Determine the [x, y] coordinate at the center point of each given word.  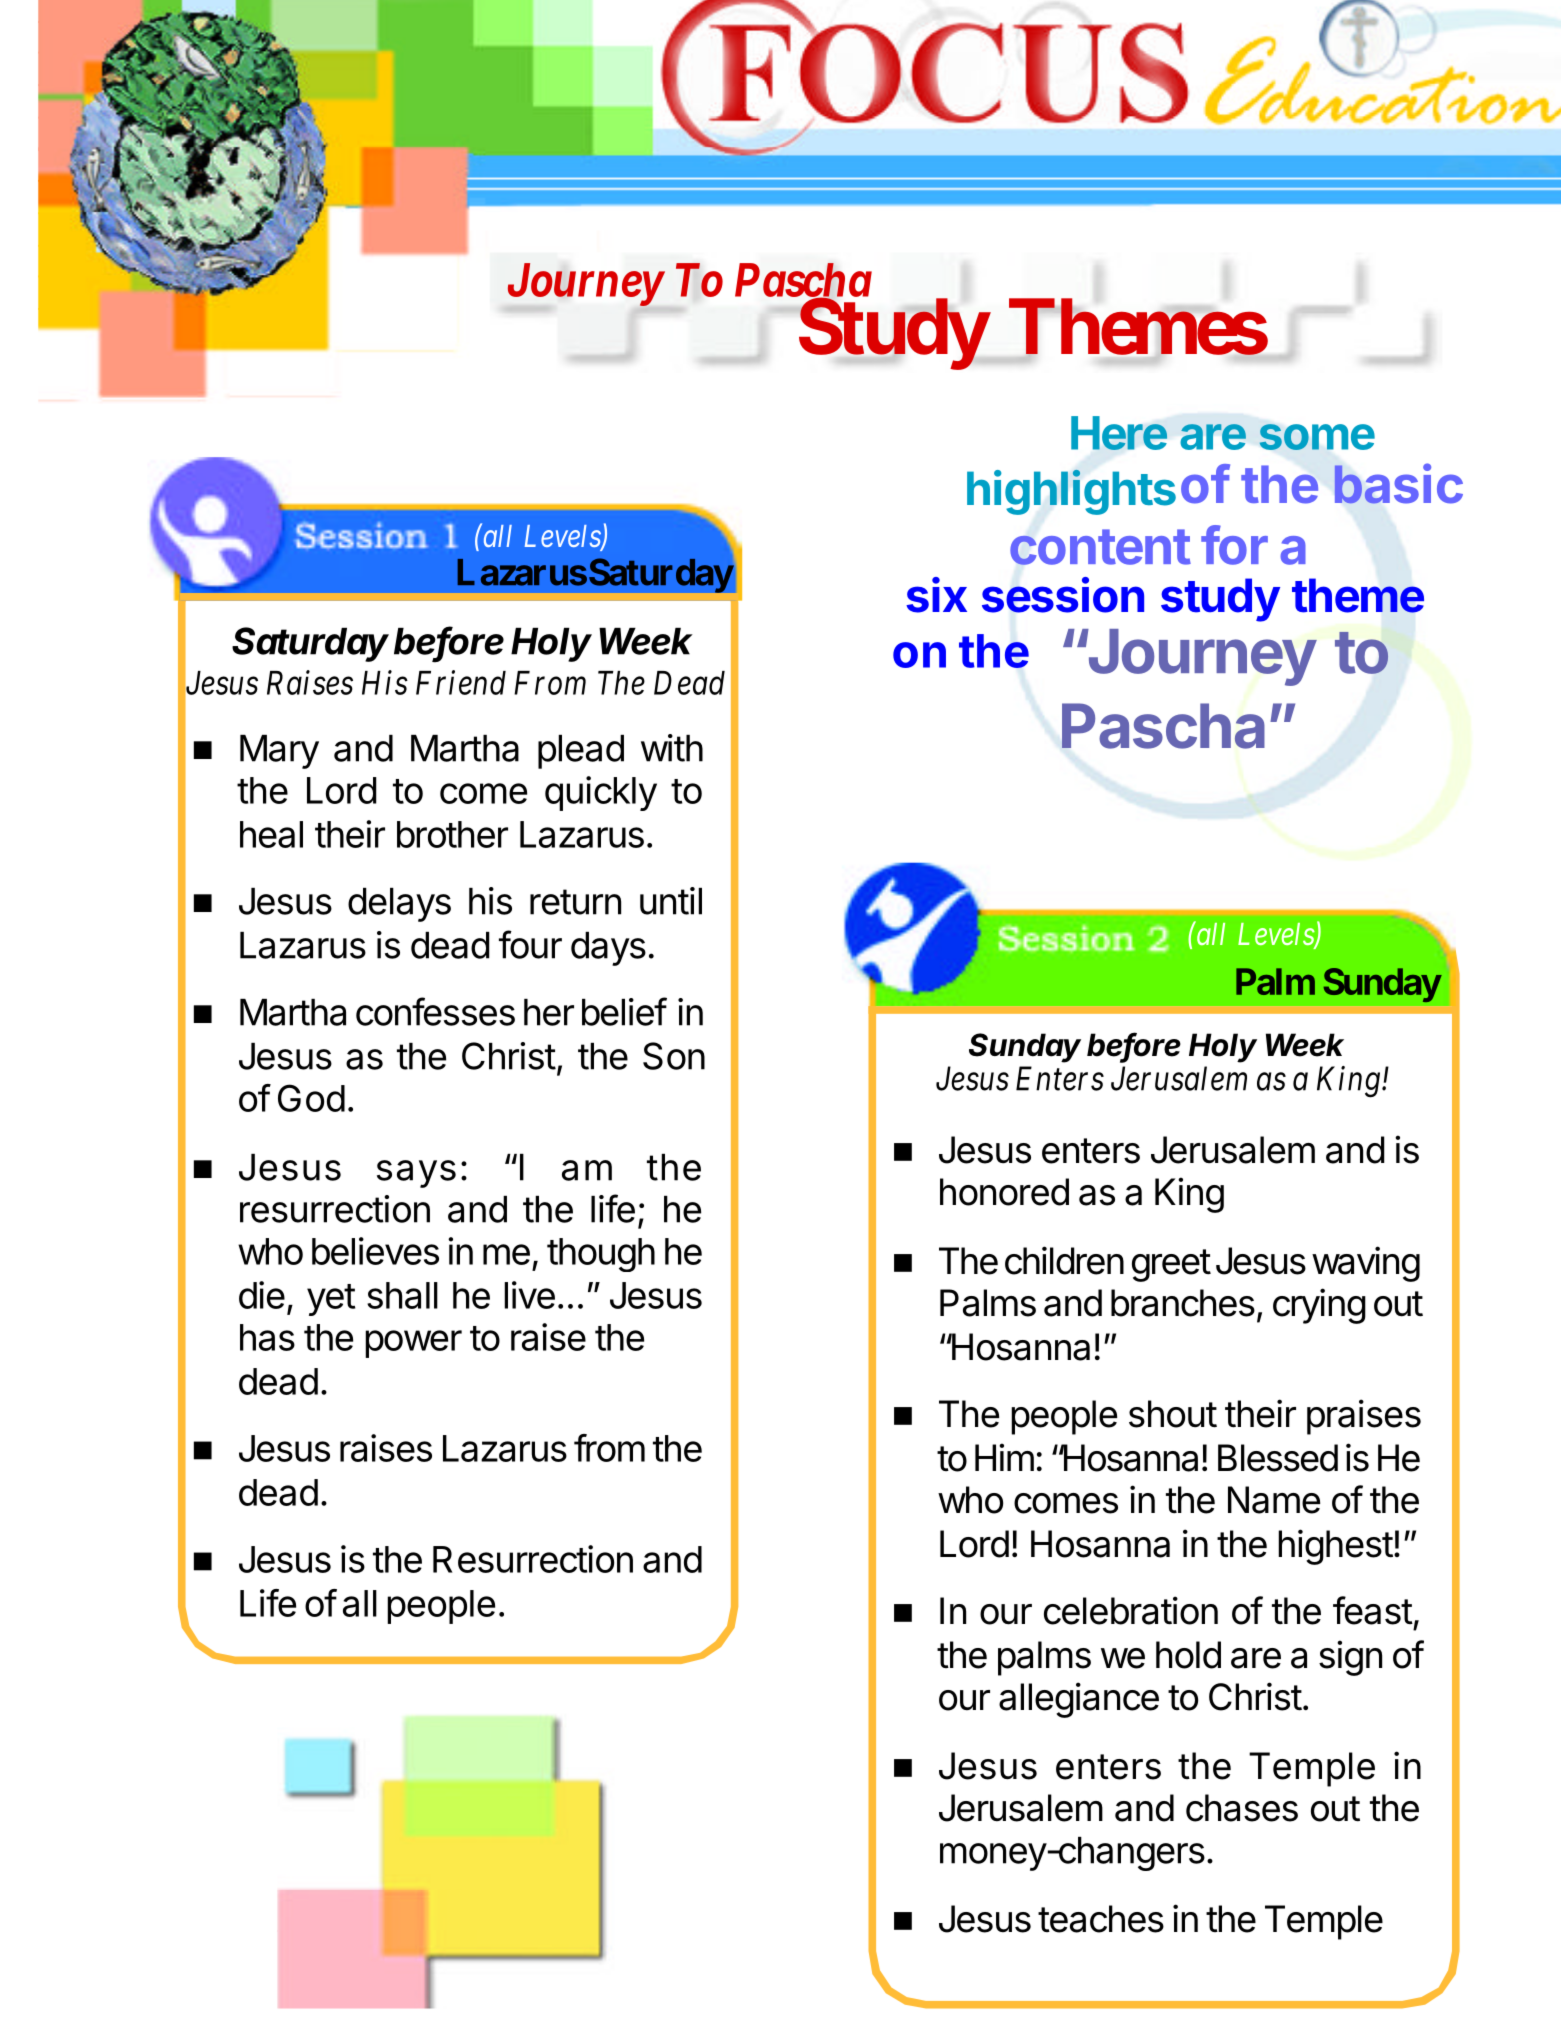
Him [1004, 1457]
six [936, 595]
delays [399, 905]
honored [1004, 1192]
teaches [1101, 1919]
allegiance [1079, 1700]
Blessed [1278, 1458]
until [671, 901]
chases [1242, 1808]
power [413, 1344]
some [1317, 437]
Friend [461, 682]
